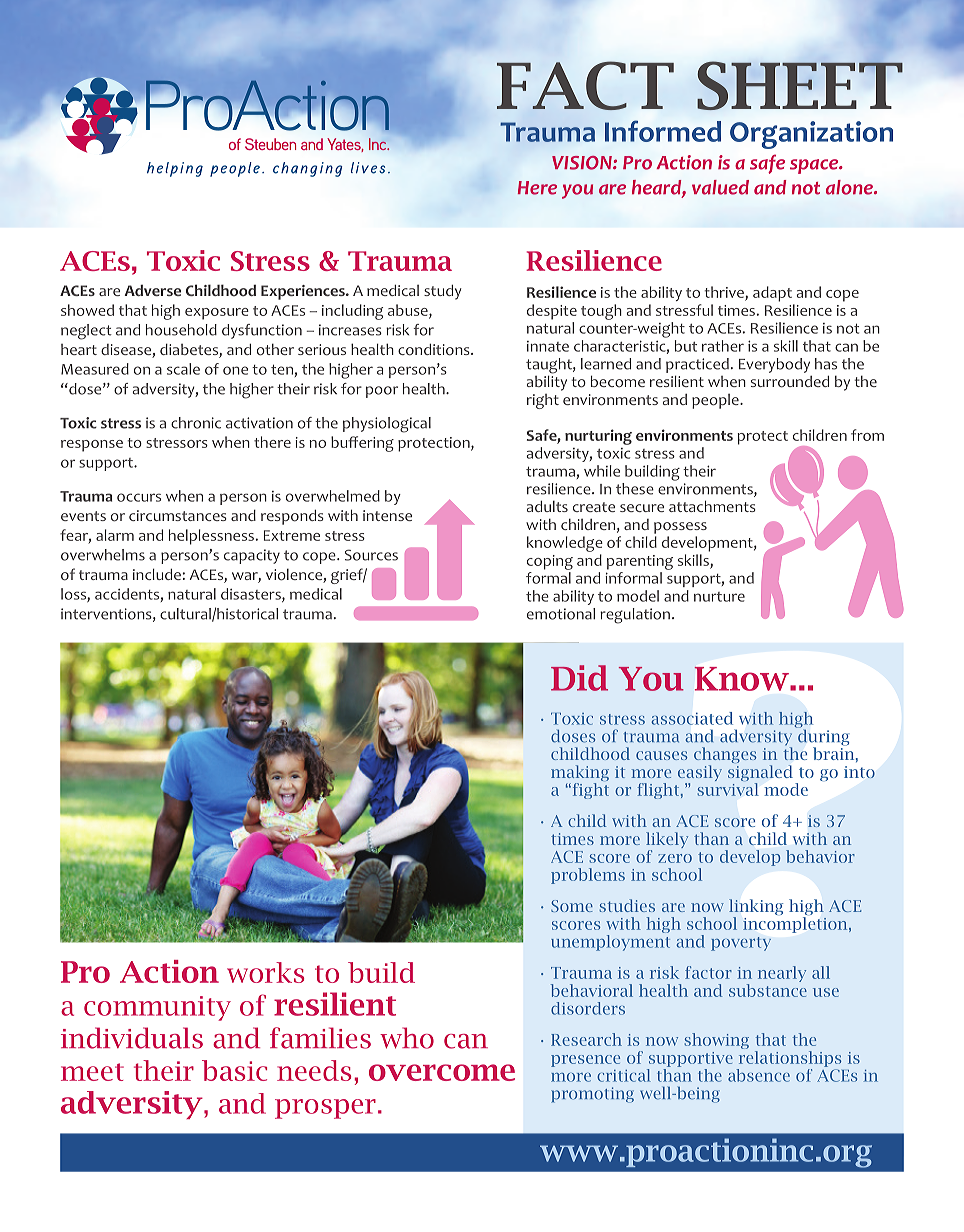 This screenshot has height=1232, width=964. Describe the element at coordinates (157, 574) in the screenshot. I see `include` at that location.
